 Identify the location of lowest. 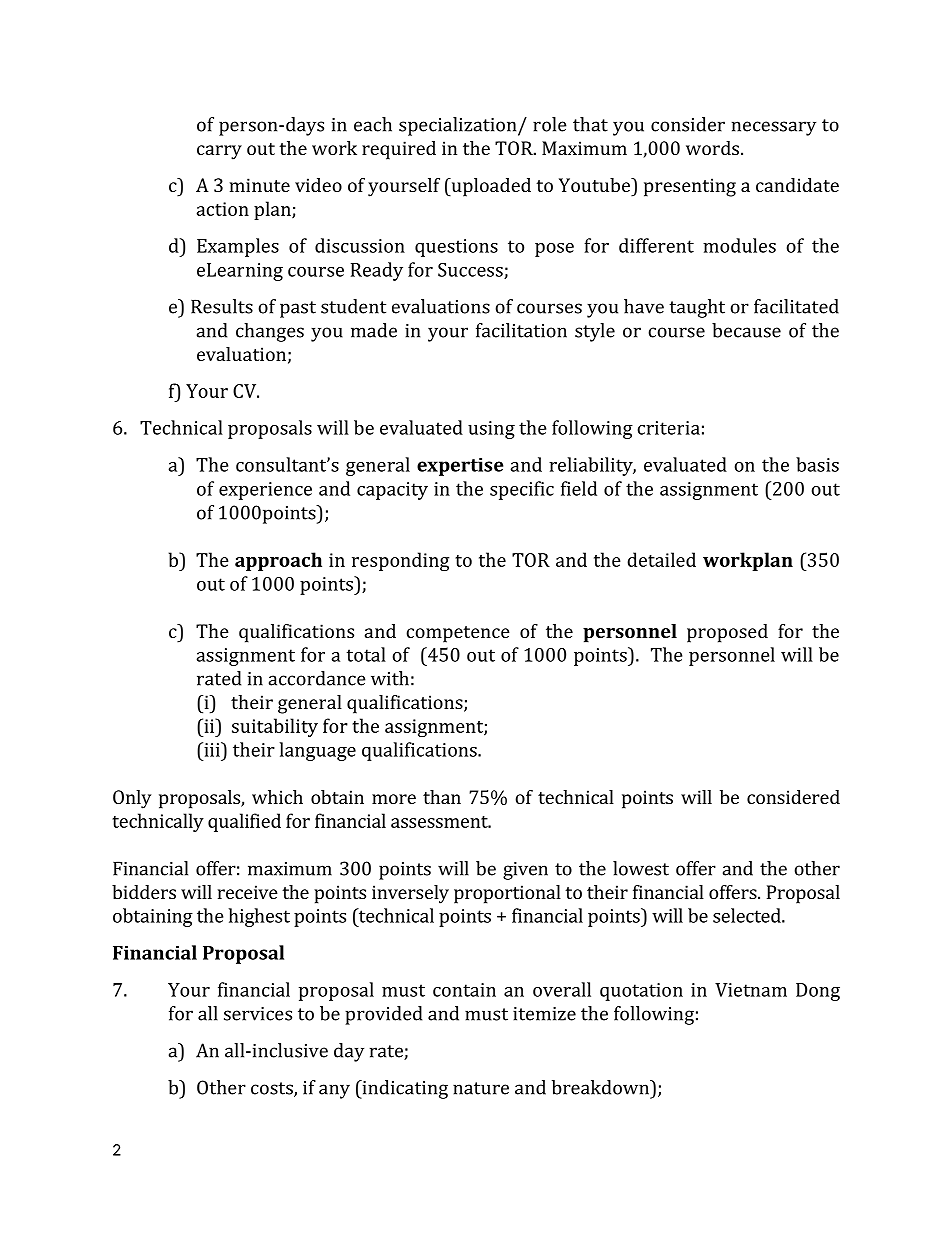
(641, 868).
